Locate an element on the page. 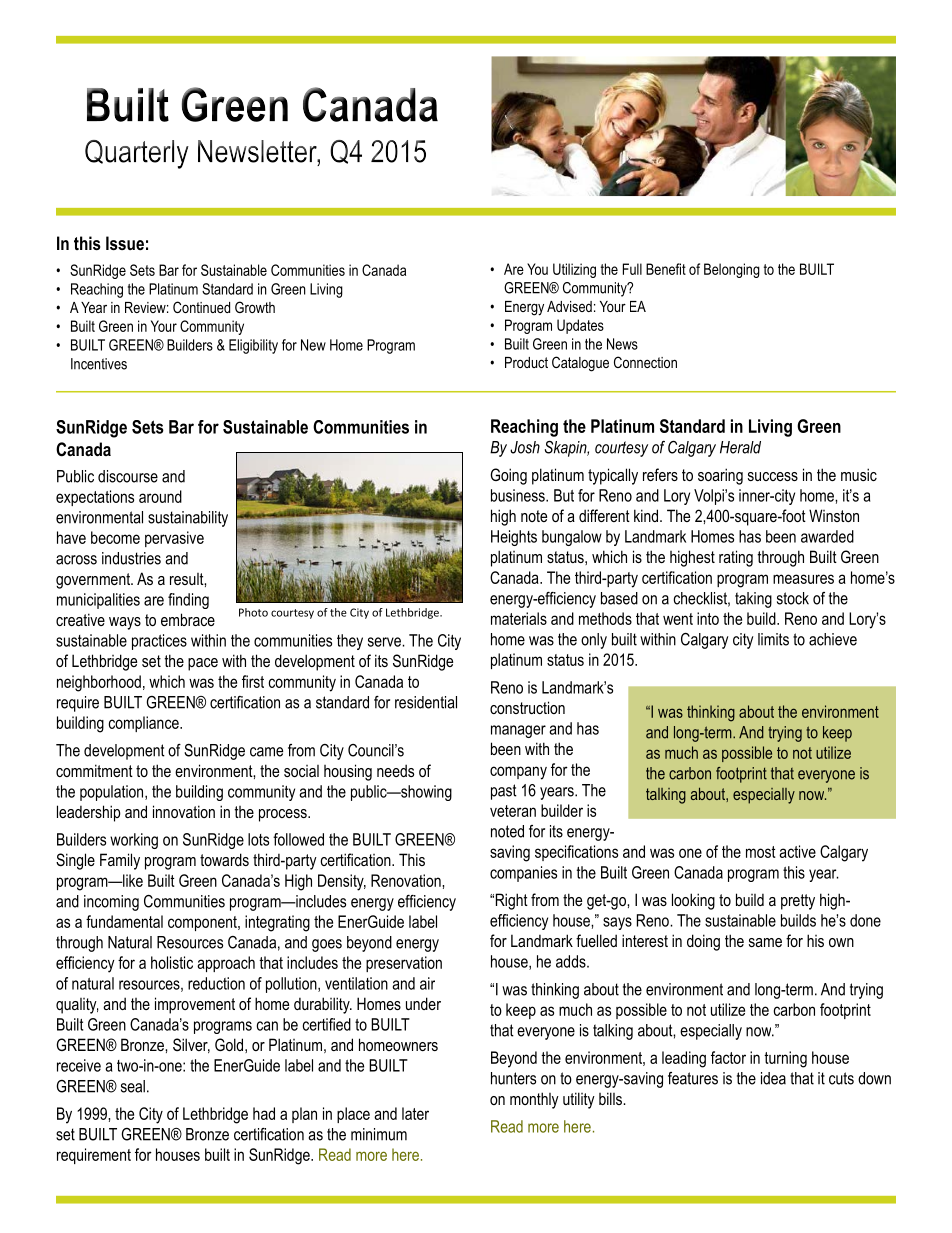 The height and width of the document is (1233, 952). innovation is located at coordinates (184, 811).
